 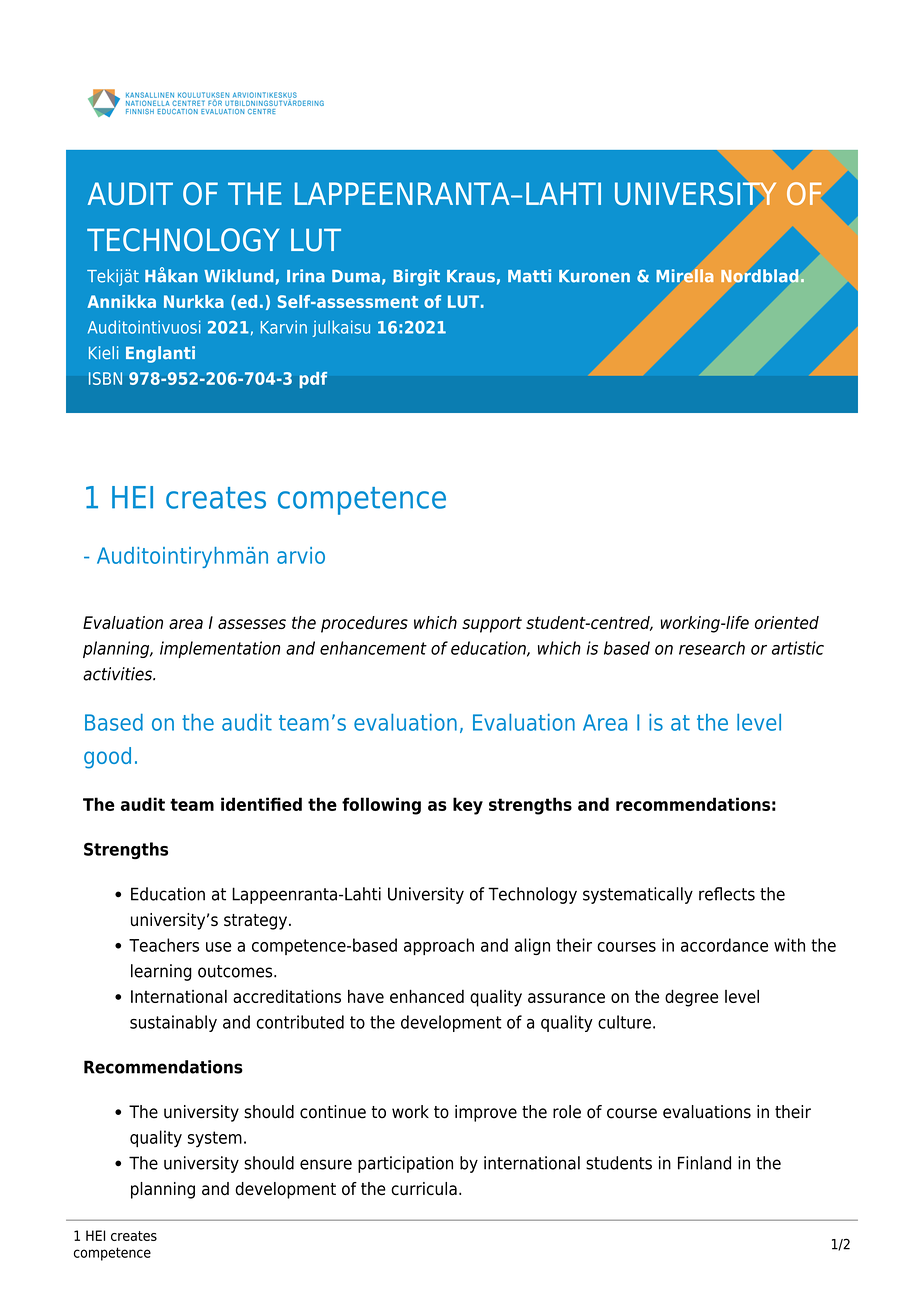 What do you see at coordinates (405, 1164) in the document?
I see `participation` at bounding box center [405, 1164].
